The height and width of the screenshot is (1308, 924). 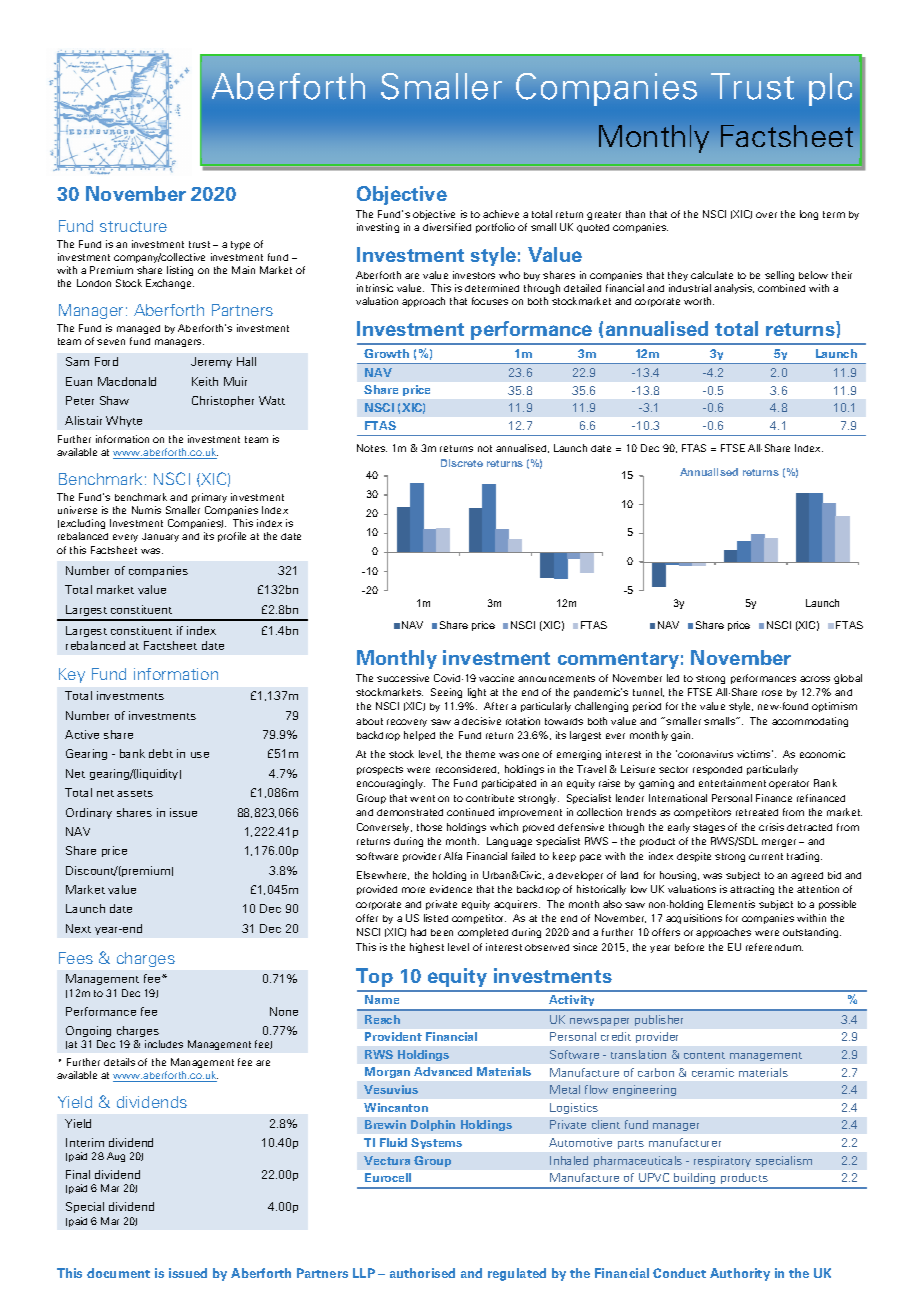 I want to click on Key, so click(x=72, y=675).
